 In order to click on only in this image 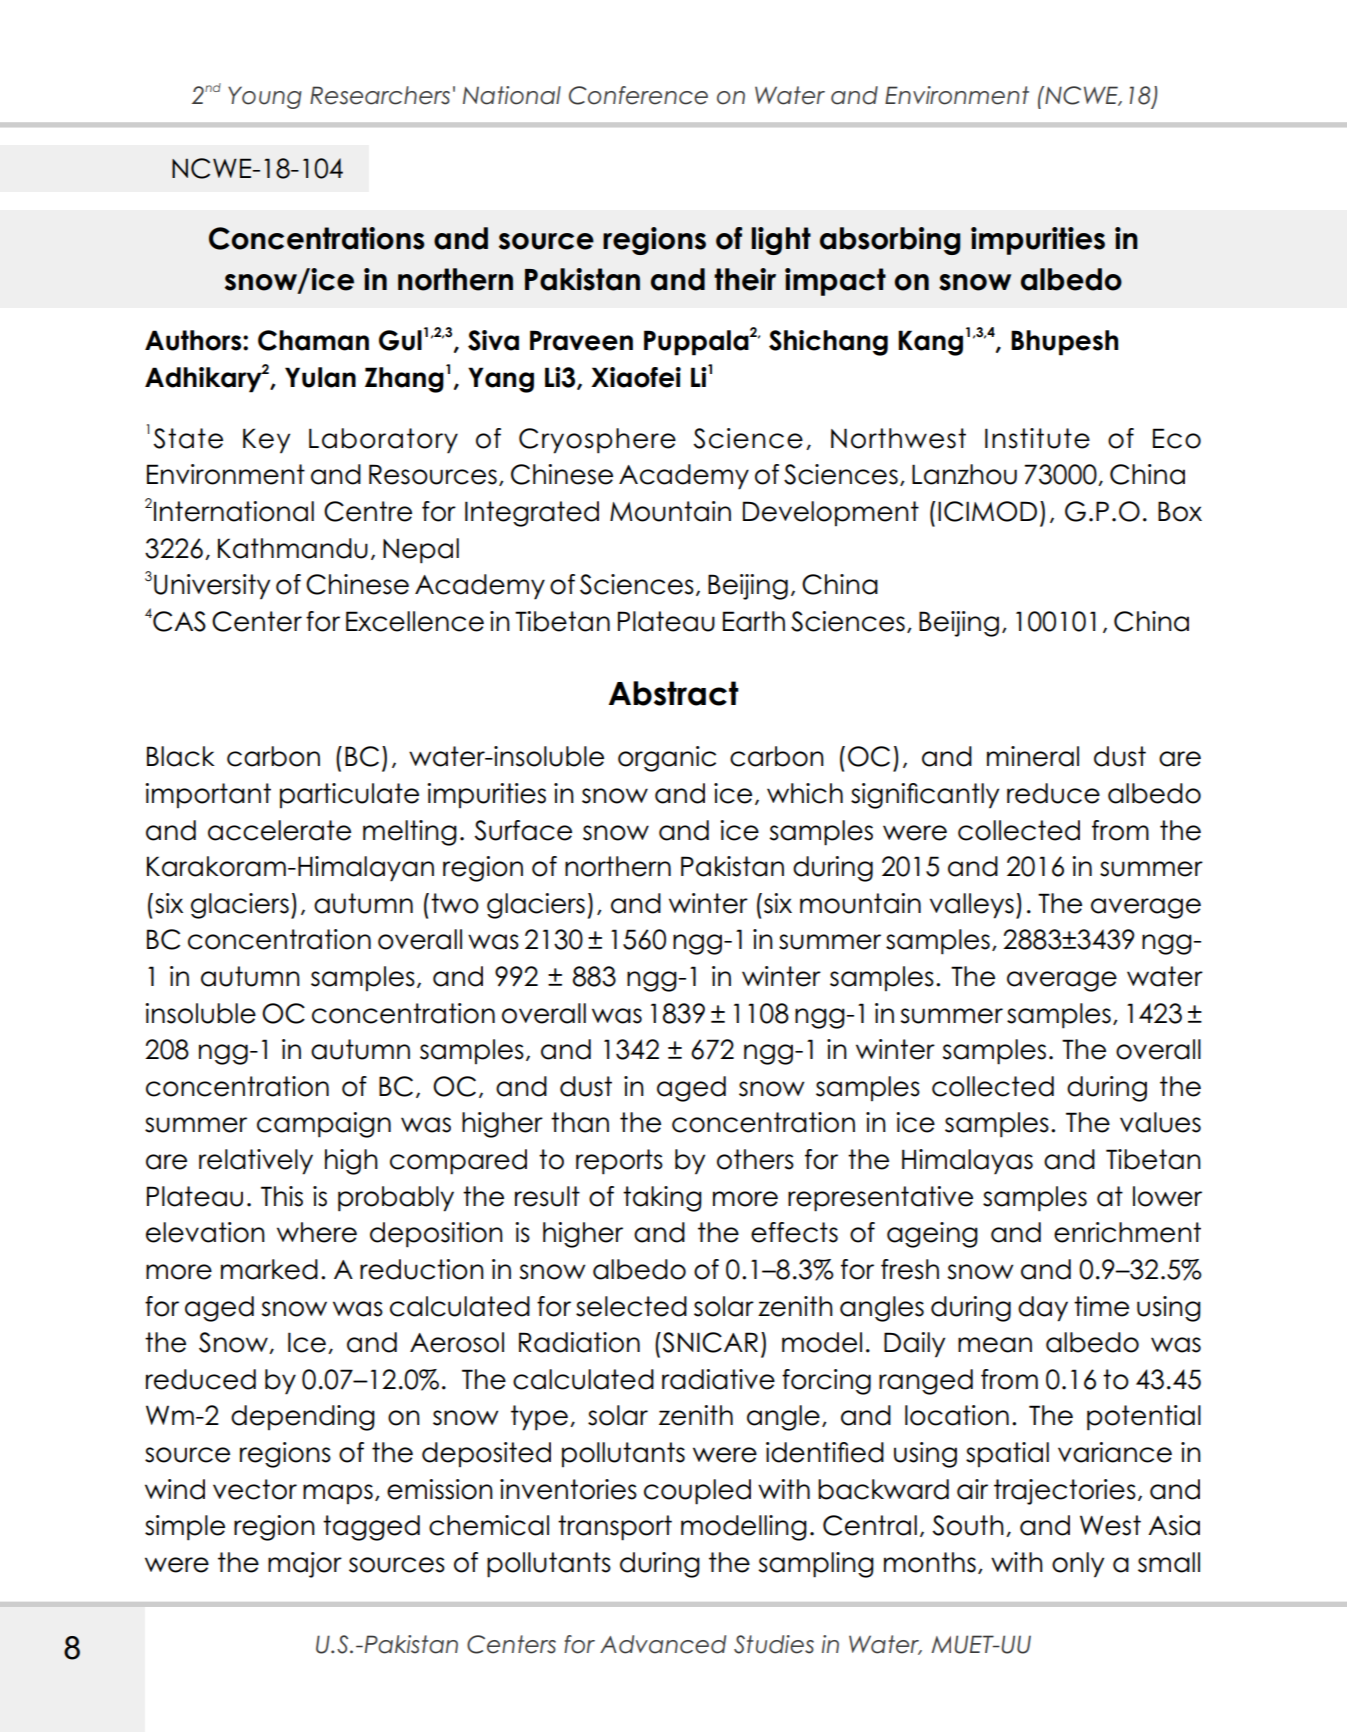, I will do `click(1078, 1565)`.
